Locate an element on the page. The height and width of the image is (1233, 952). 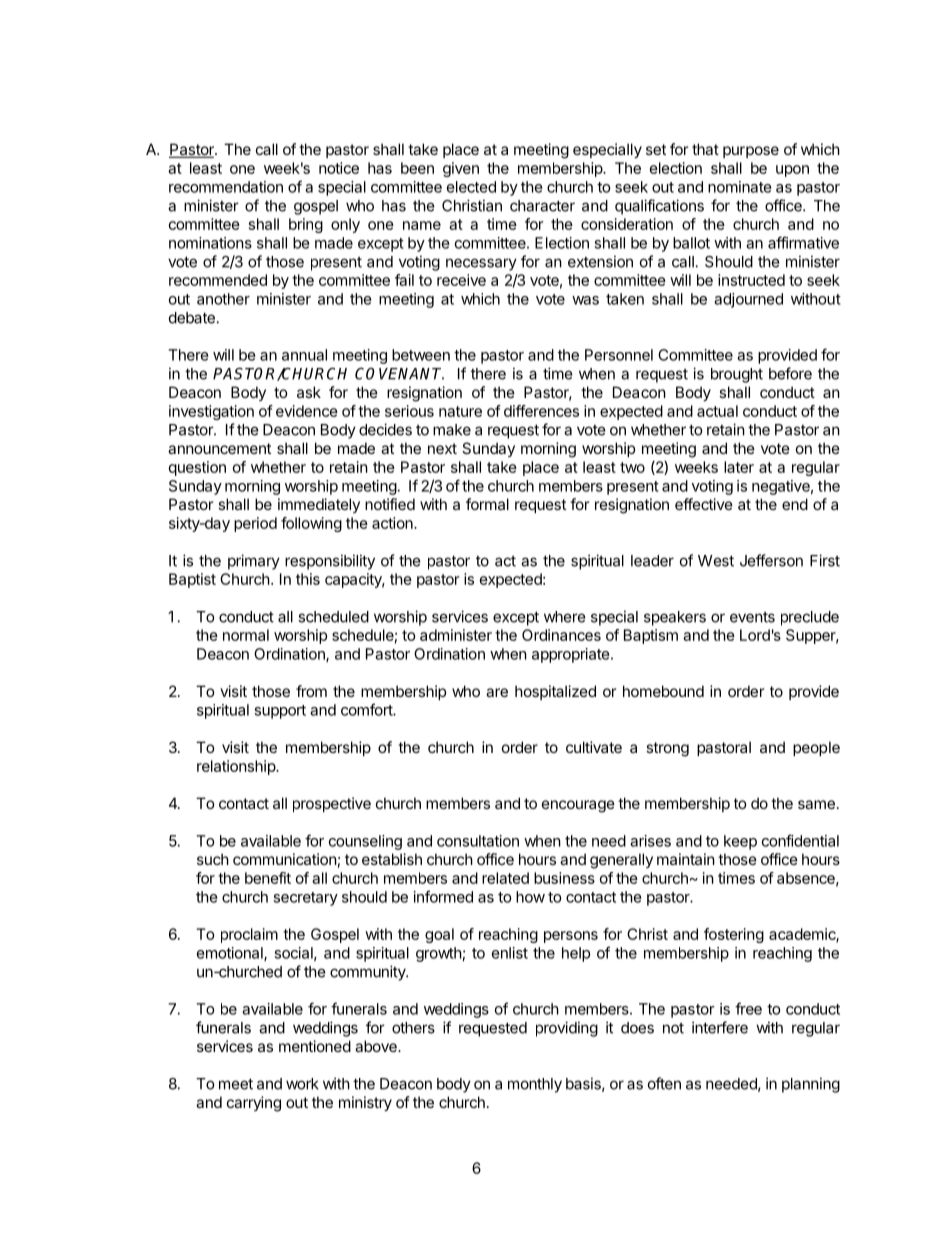
recommendation is located at coordinates (226, 187).
